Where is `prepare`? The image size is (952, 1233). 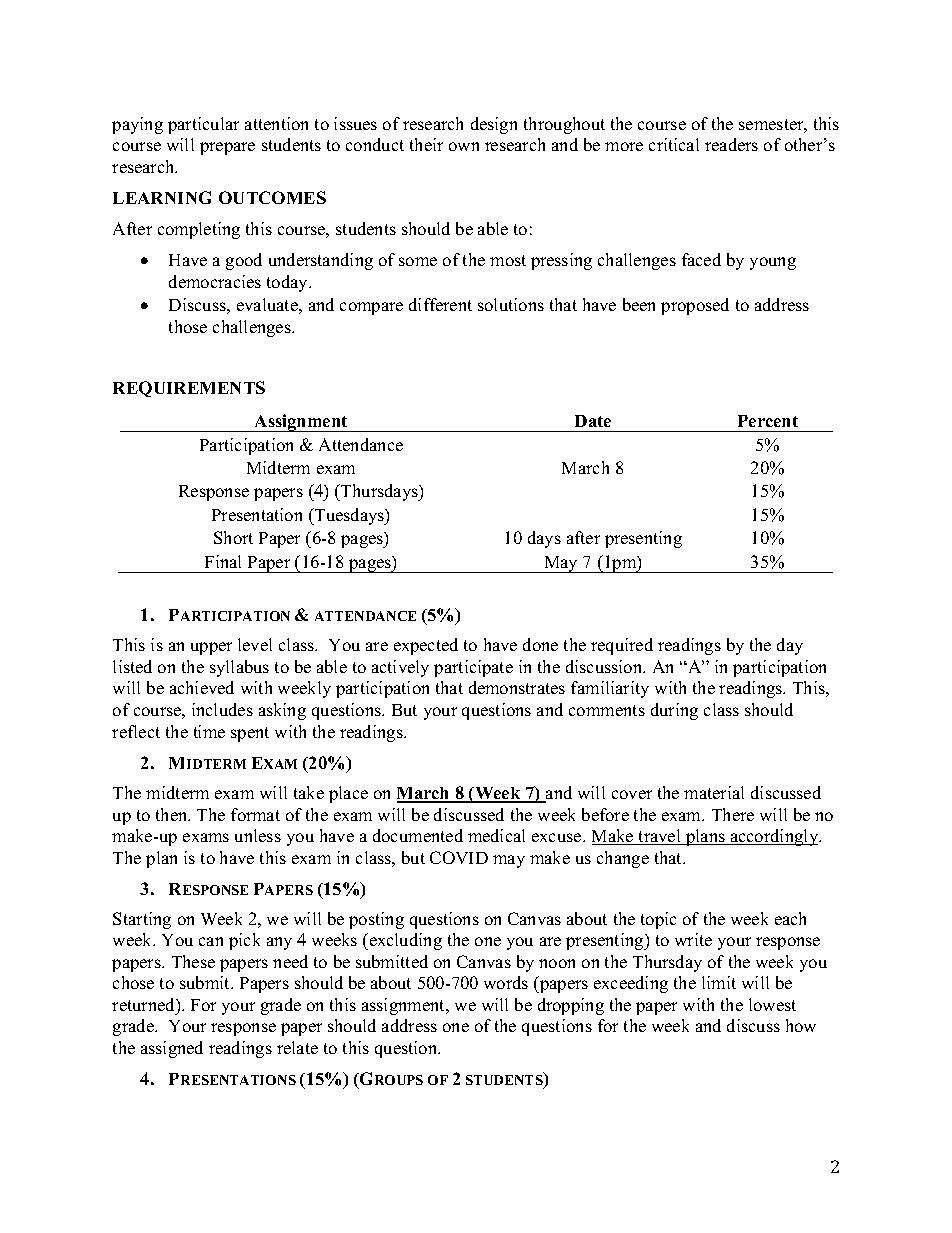
prepare is located at coordinates (227, 148).
